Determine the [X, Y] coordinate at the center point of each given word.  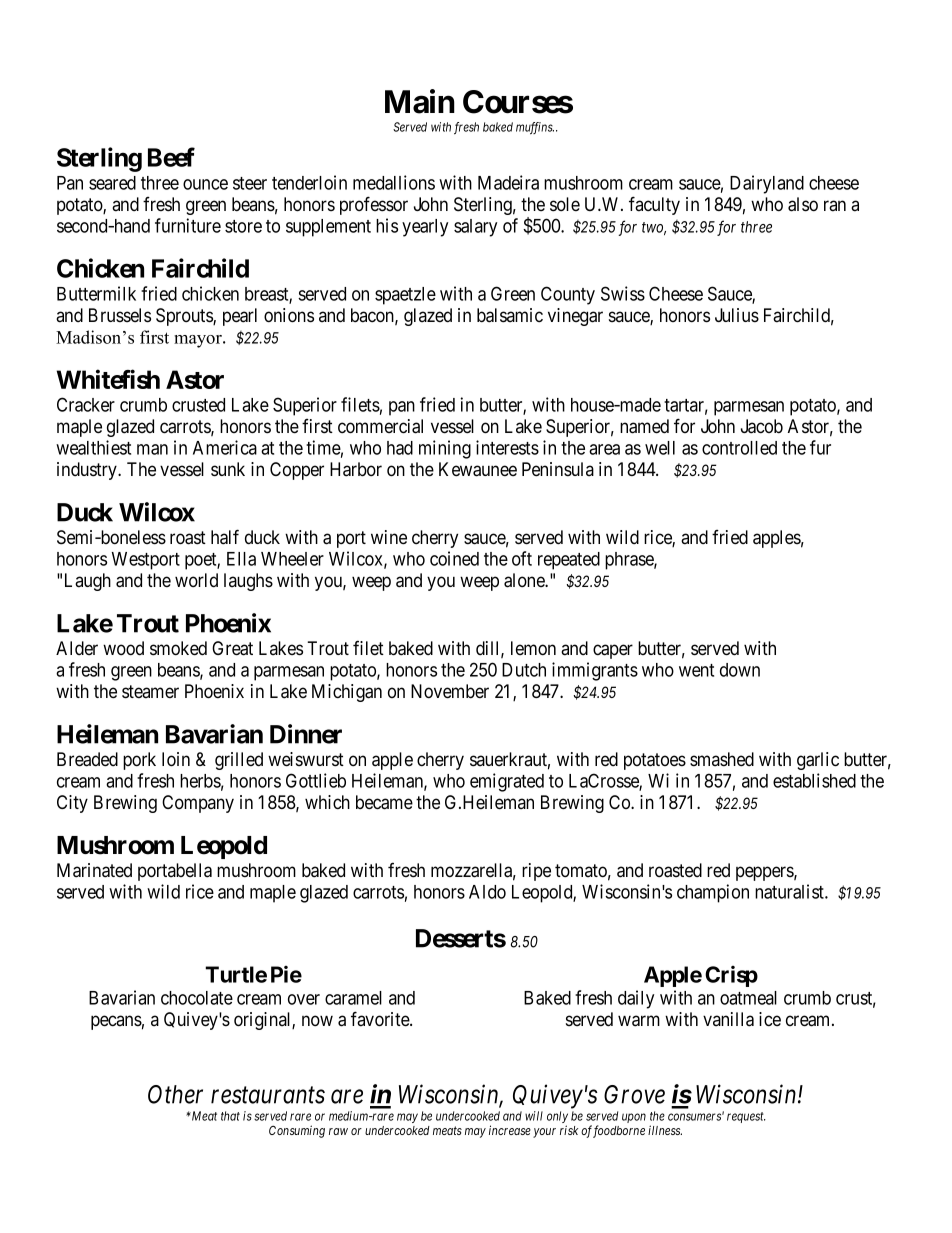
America [225, 447]
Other [175, 1094]
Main [420, 101]
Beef [171, 157]
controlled [739, 448]
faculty [654, 205]
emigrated [507, 782]
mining [445, 449]
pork [139, 761]
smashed [722, 759]
